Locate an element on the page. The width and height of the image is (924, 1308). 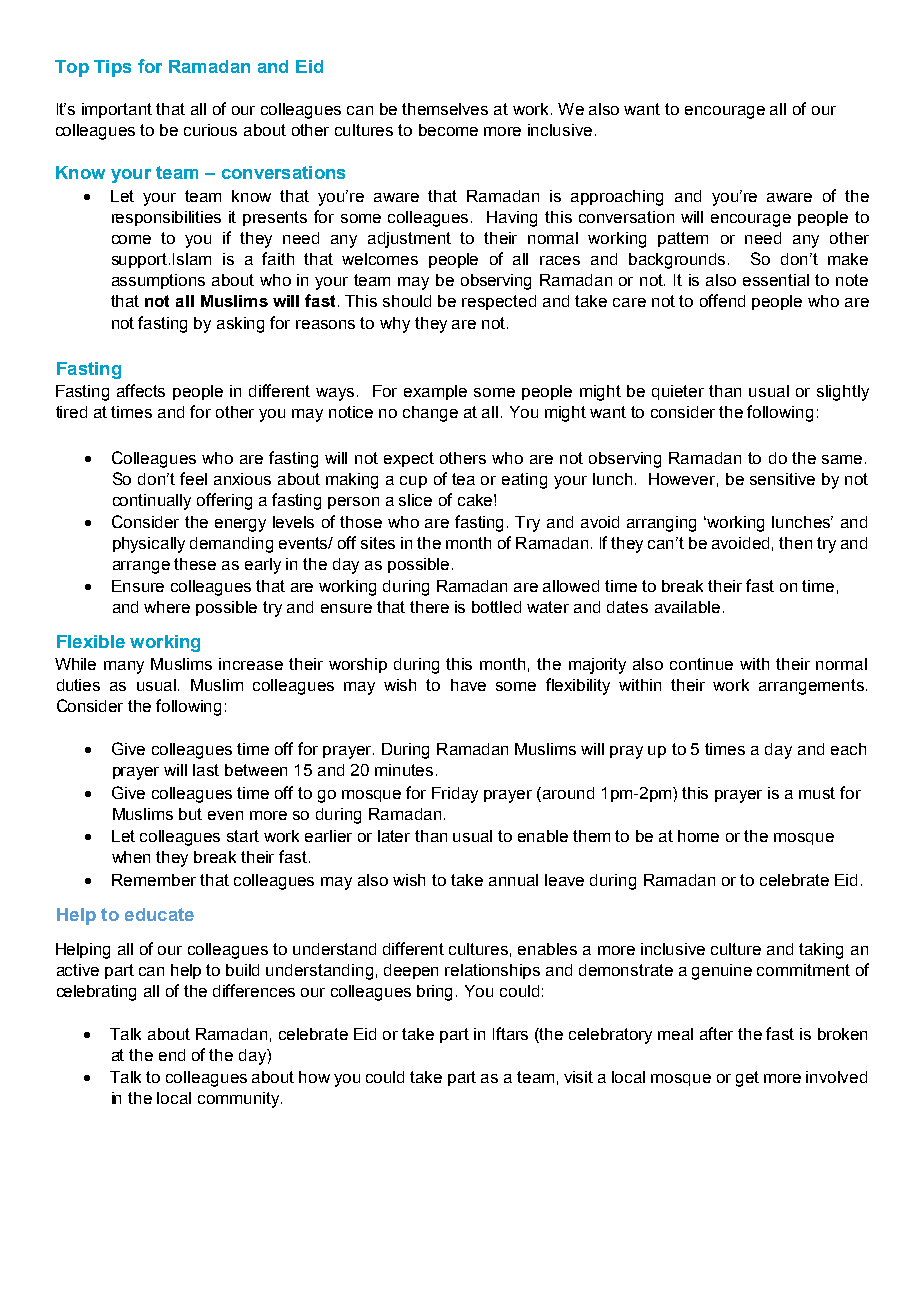
then is located at coordinates (795, 543).
